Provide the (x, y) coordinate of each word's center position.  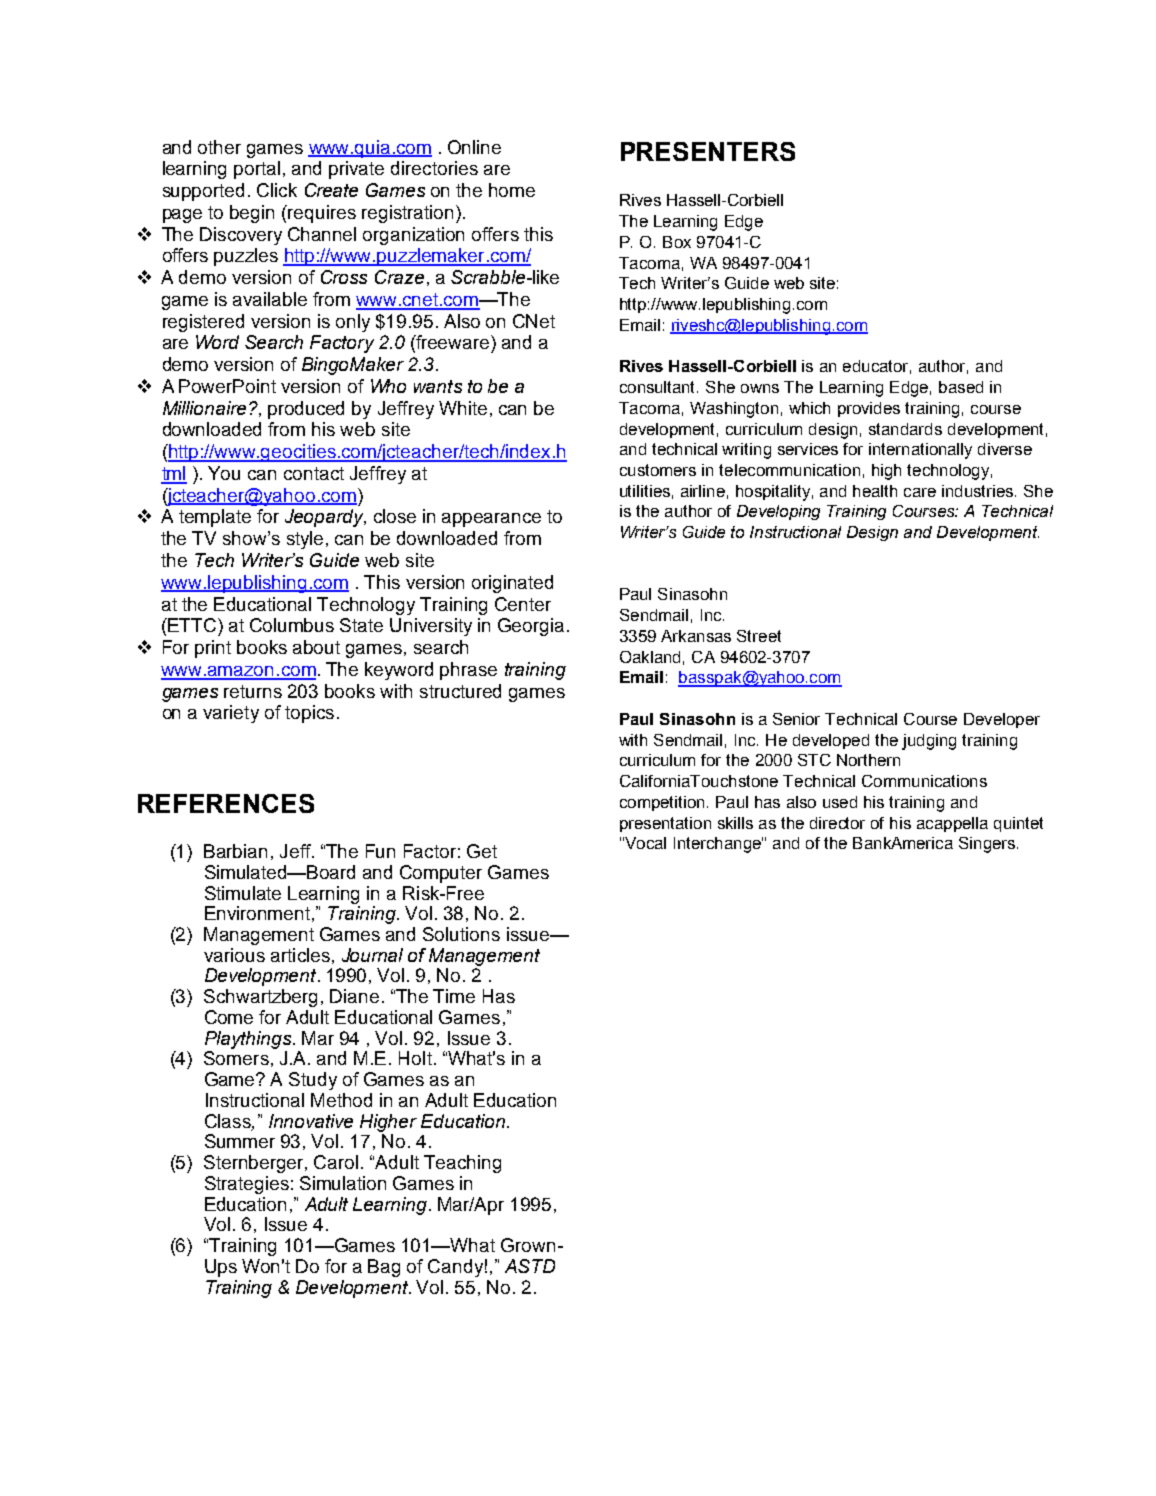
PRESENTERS (708, 151)
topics (309, 714)
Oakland (650, 657)
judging (929, 742)
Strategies (247, 1185)
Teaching (462, 1164)
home (512, 190)
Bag (384, 1268)
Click (277, 190)
